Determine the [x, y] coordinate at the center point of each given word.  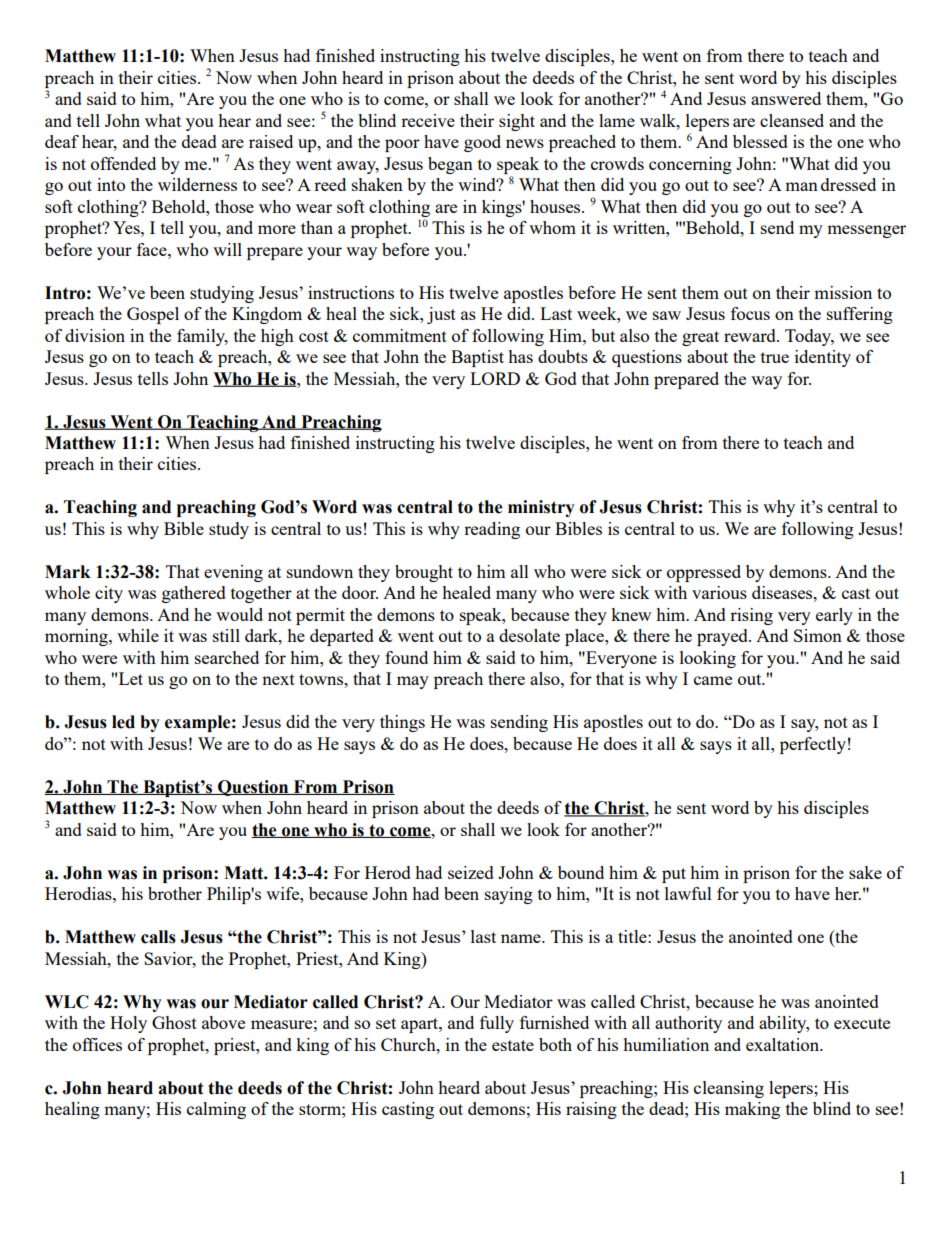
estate [513, 1045]
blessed [760, 141]
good [482, 143]
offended [123, 163]
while [138, 635]
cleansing [729, 1089]
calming [216, 1110]
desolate [529, 635]
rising [751, 616]
